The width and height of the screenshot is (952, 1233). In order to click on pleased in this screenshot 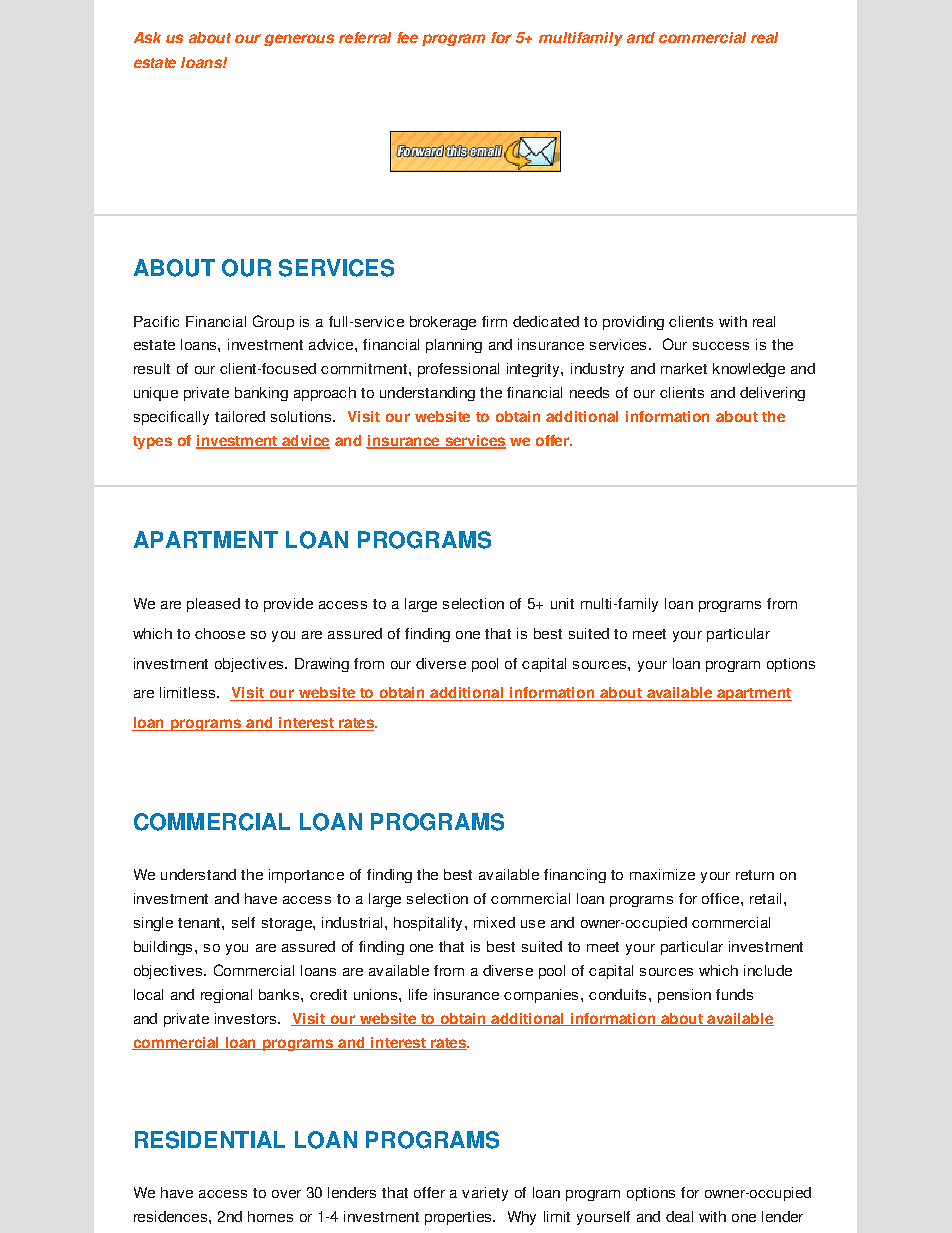, I will do `click(213, 605)`.
